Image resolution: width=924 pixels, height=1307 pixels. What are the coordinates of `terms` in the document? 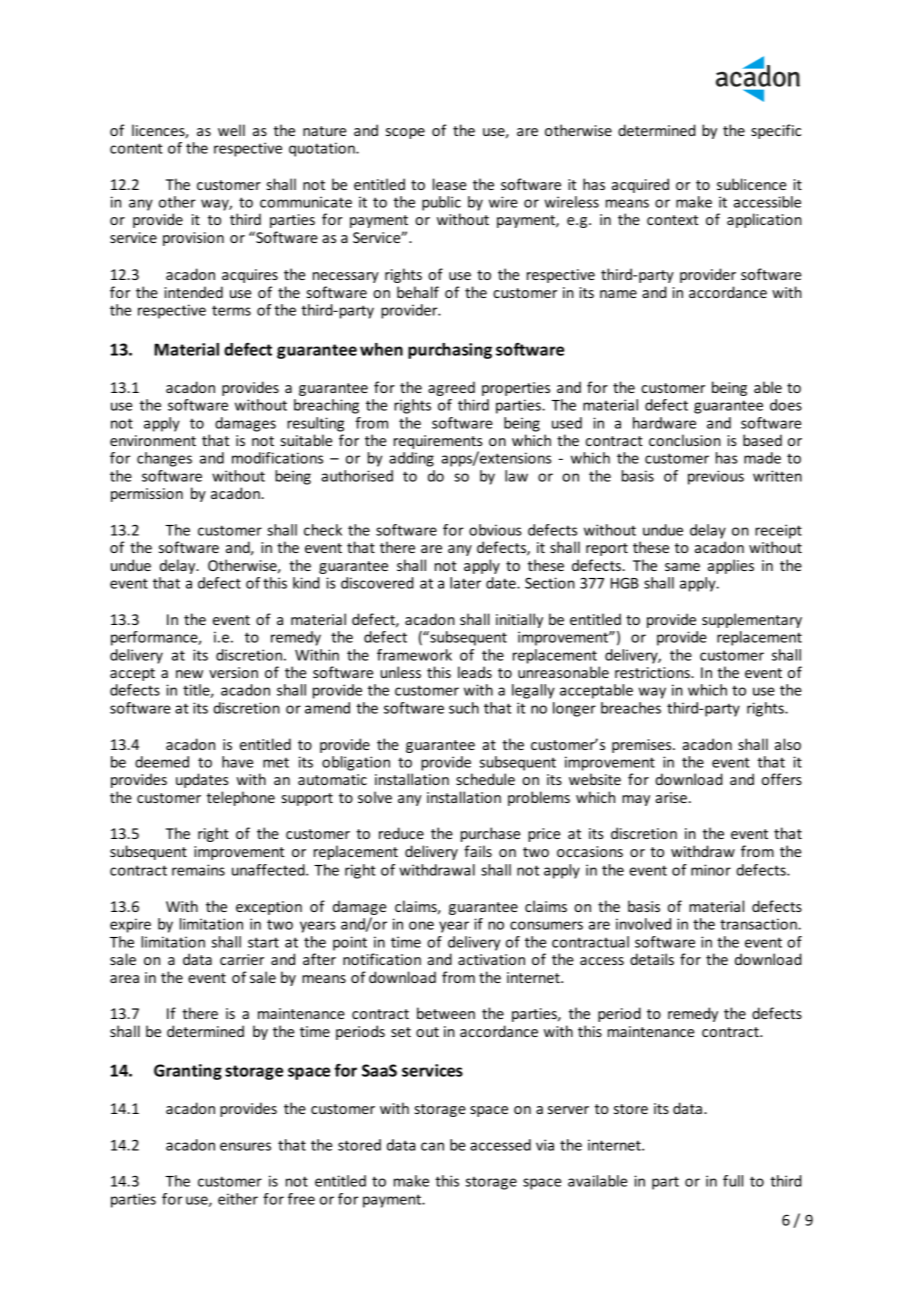 It's located at (231, 310).
